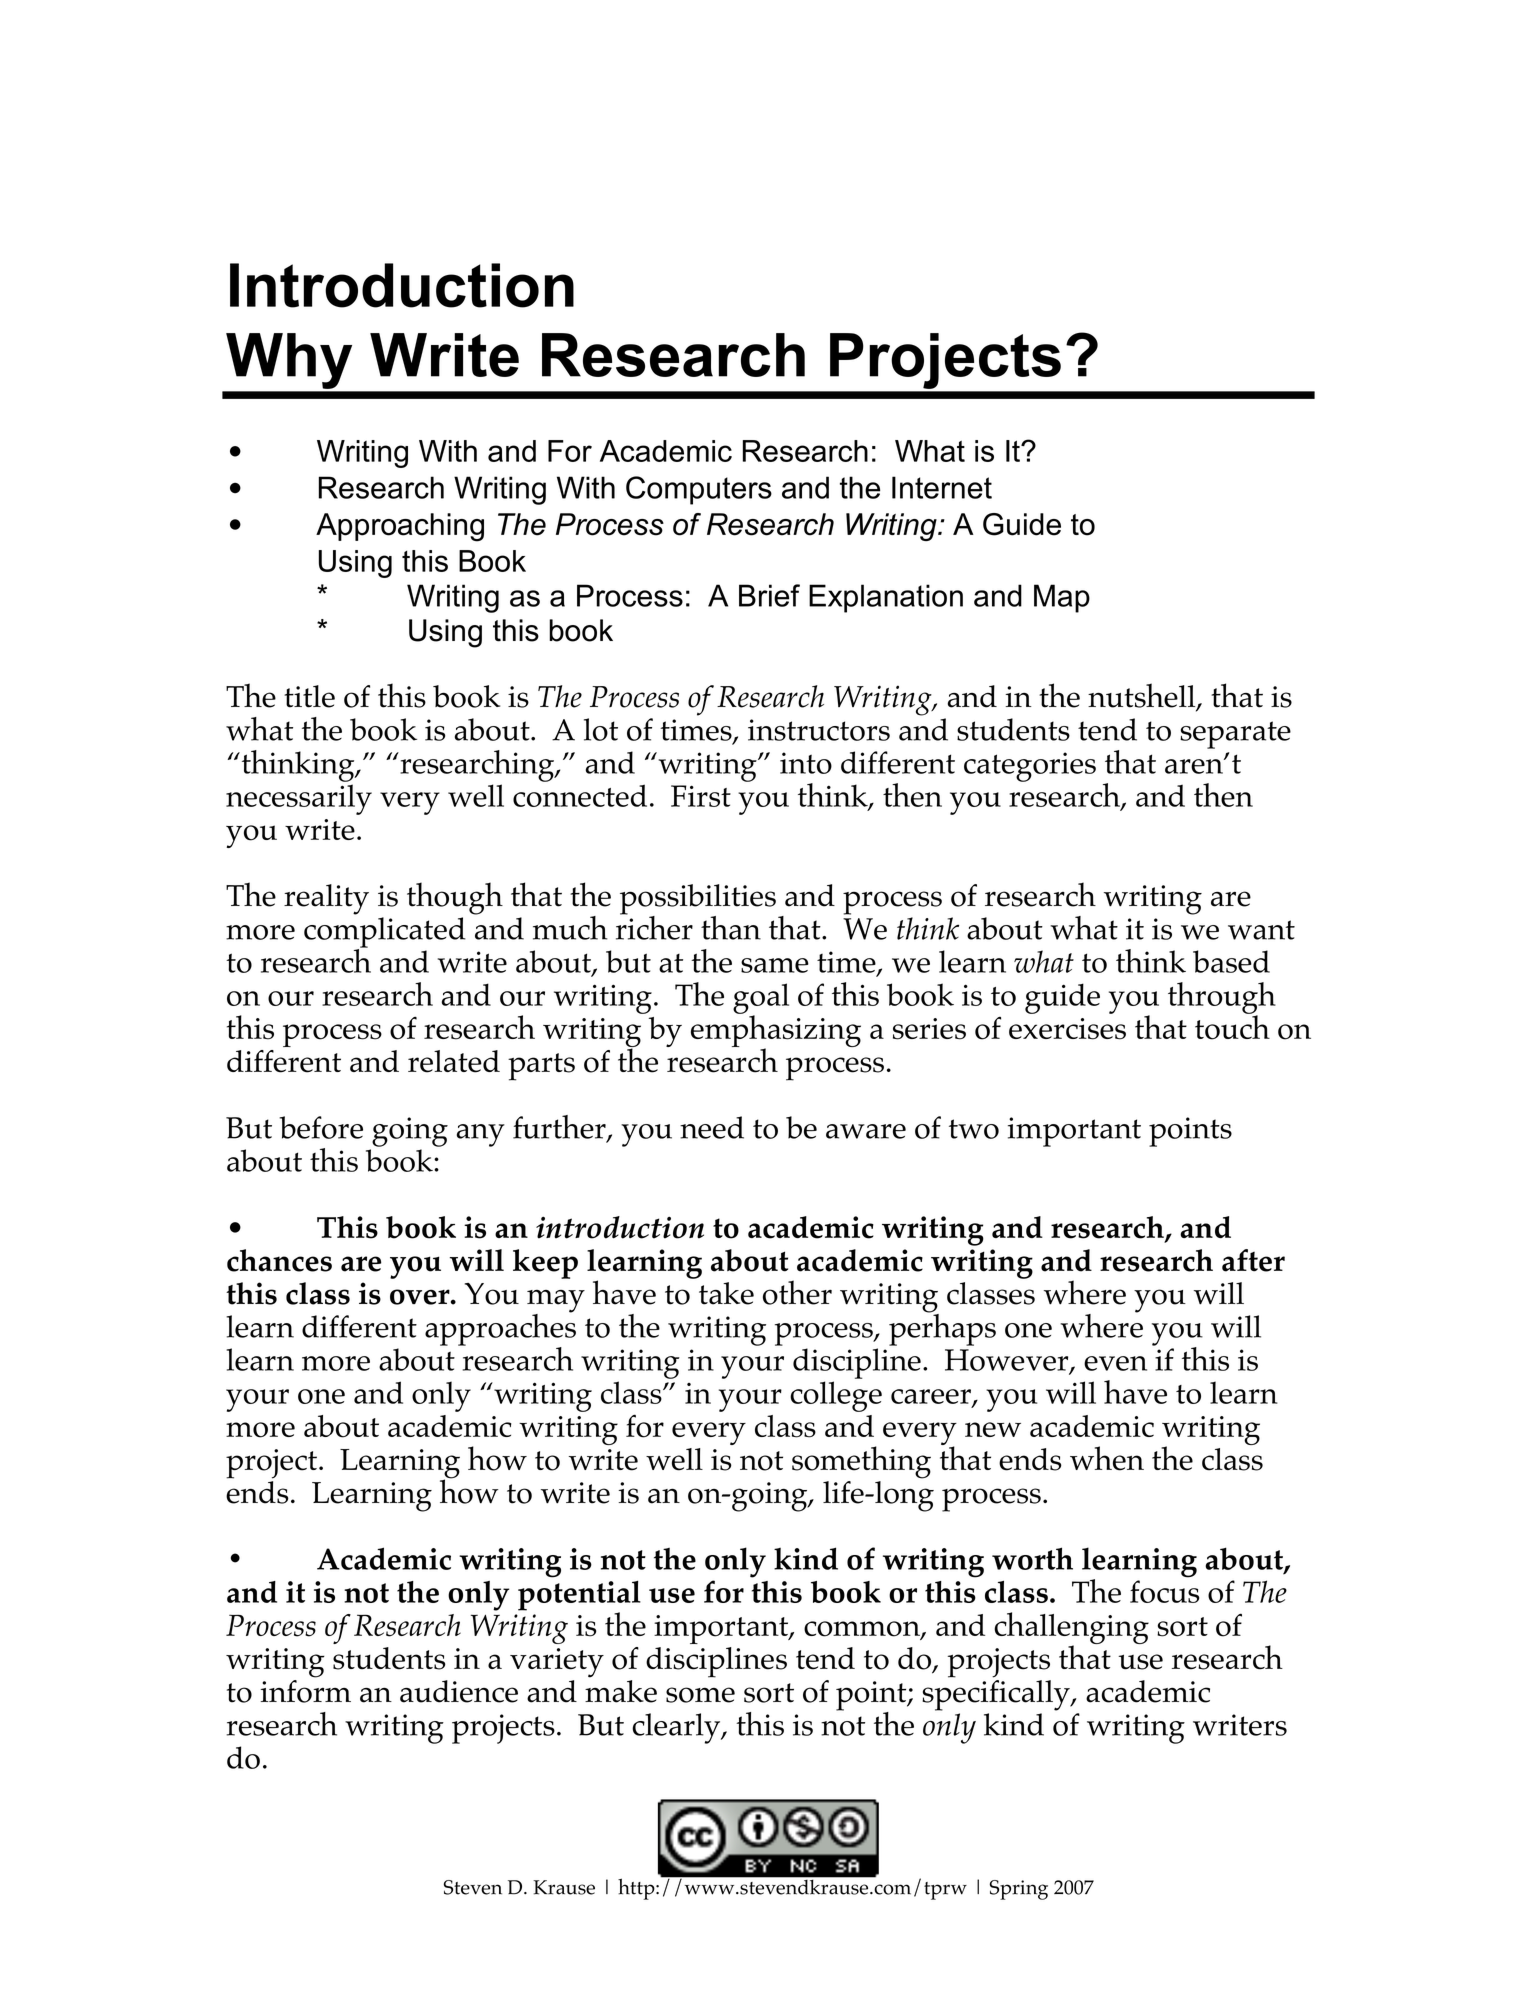 The image size is (1537, 1990). I want to click on approaches, so click(500, 1329).
